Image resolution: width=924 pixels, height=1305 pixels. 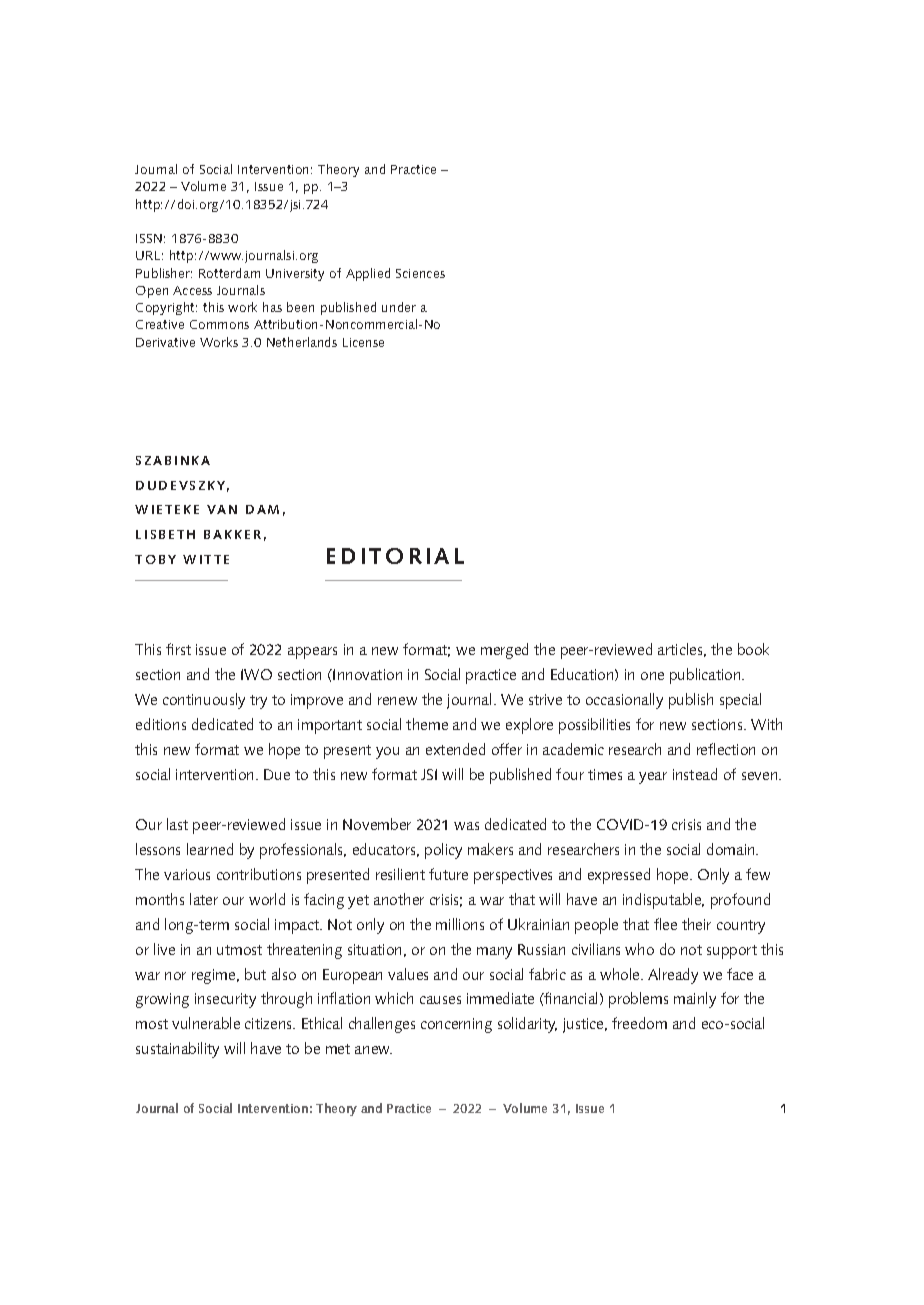 What do you see at coordinates (504, 651) in the screenshot?
I see `merged` at bounding box center [504, 651].
